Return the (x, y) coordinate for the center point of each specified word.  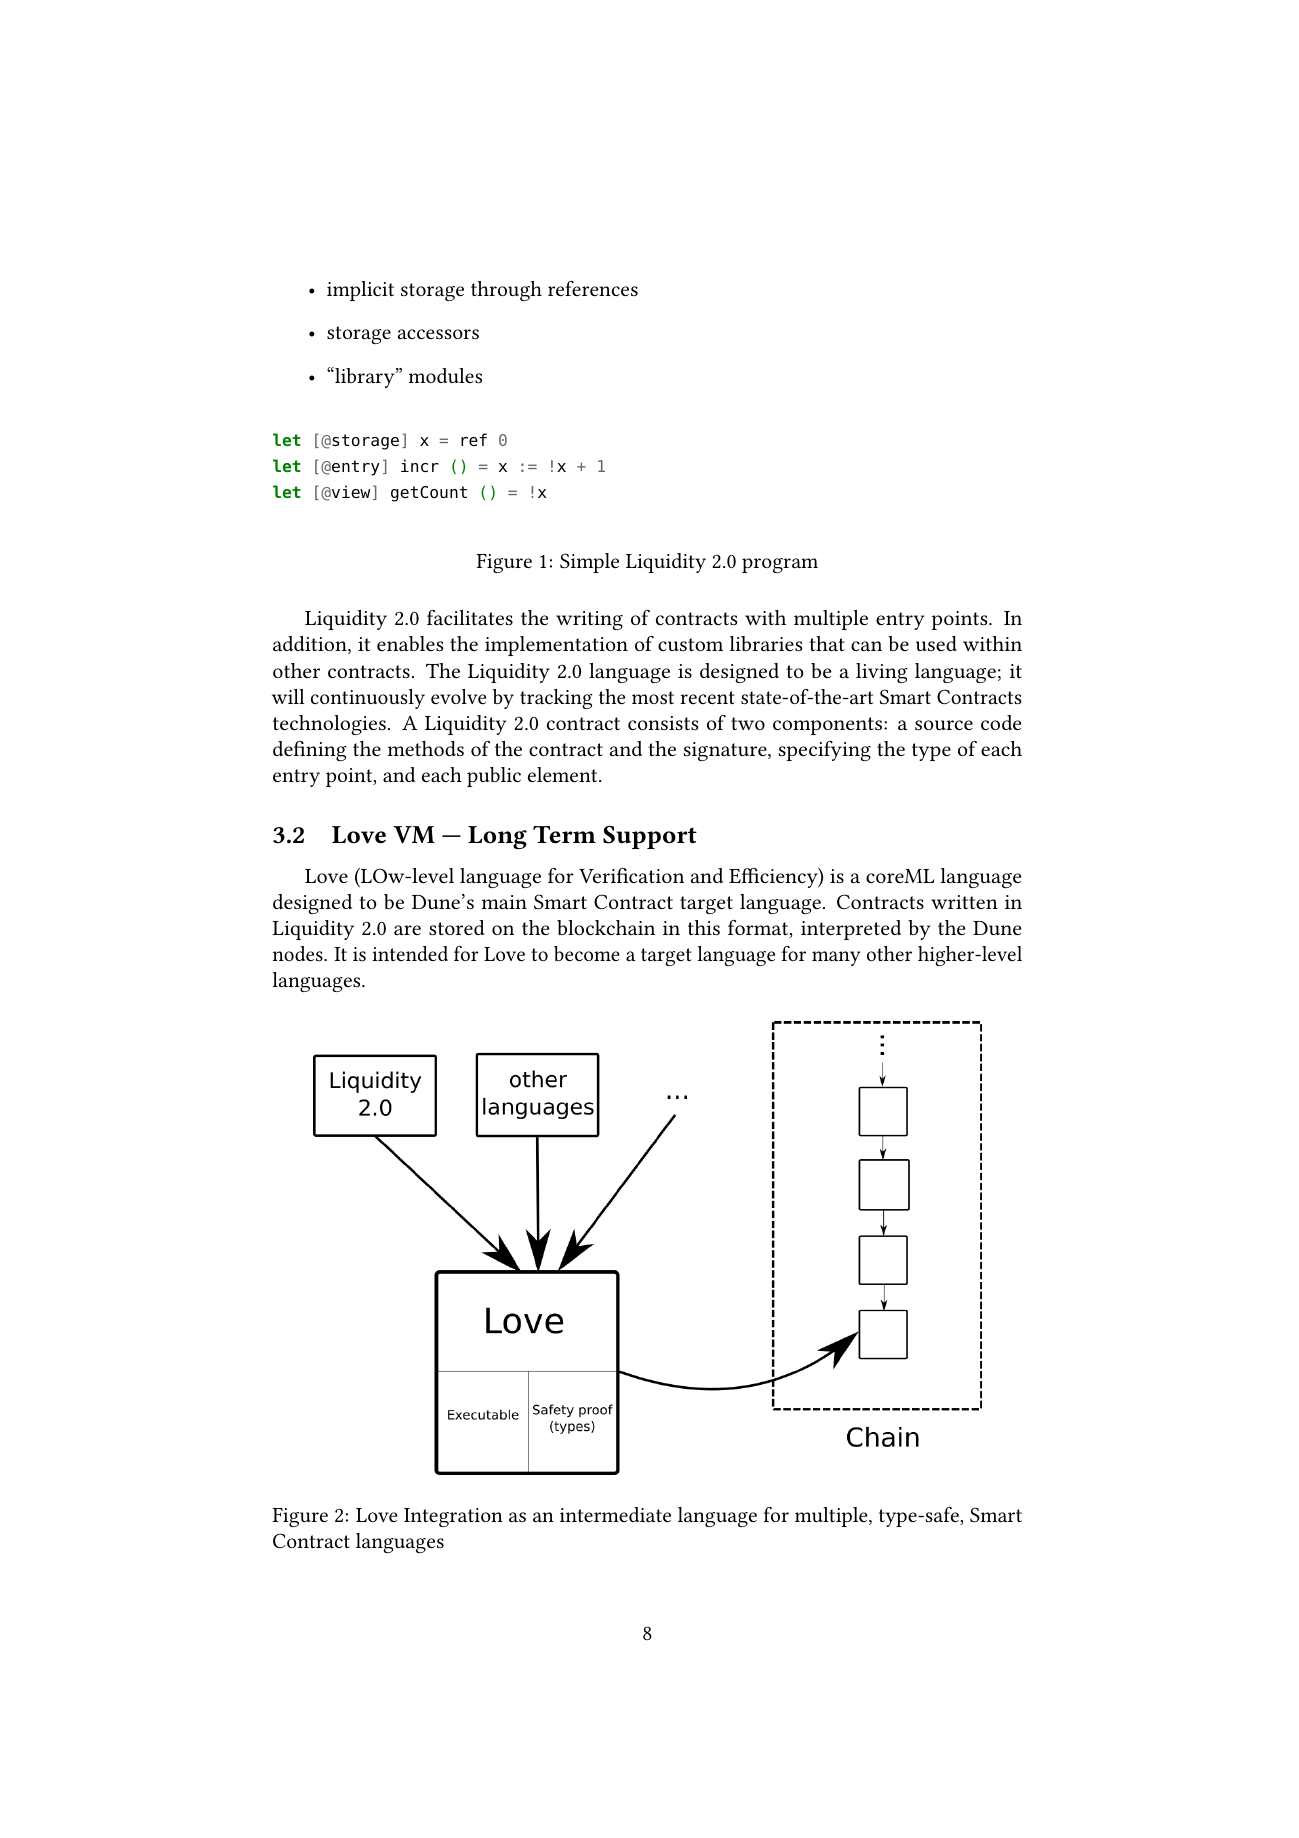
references (593, 288)
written (964, 902)
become (587, 953)
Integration (453, 1517)
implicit (360, 291)
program (780, 565)
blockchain (606, 927)
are (407, 930)
